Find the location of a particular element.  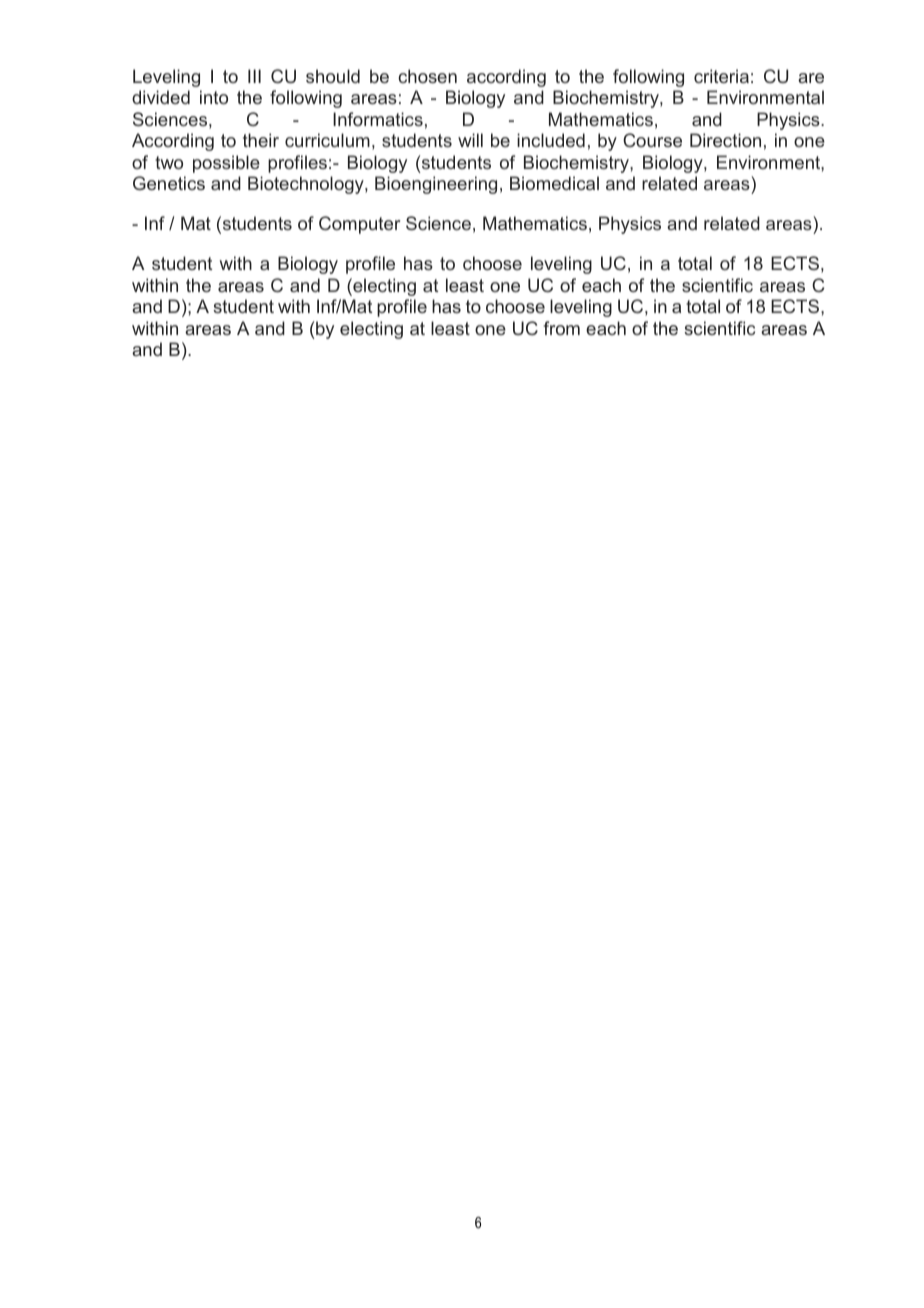

Direction is located at coordinates (725, 140).
